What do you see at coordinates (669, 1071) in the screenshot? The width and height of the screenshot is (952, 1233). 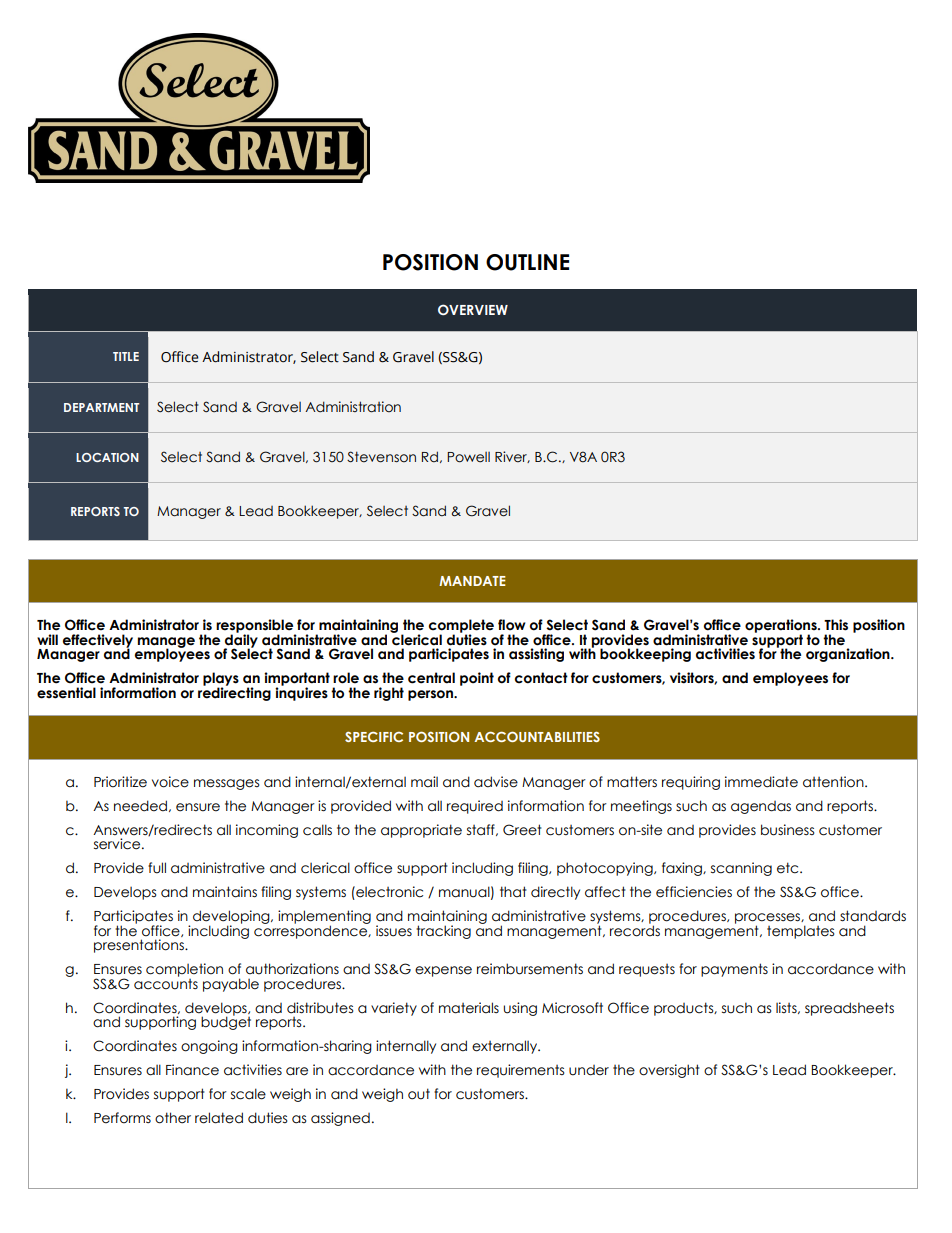 I see `oversight` at bounding box center [669, 1071].
